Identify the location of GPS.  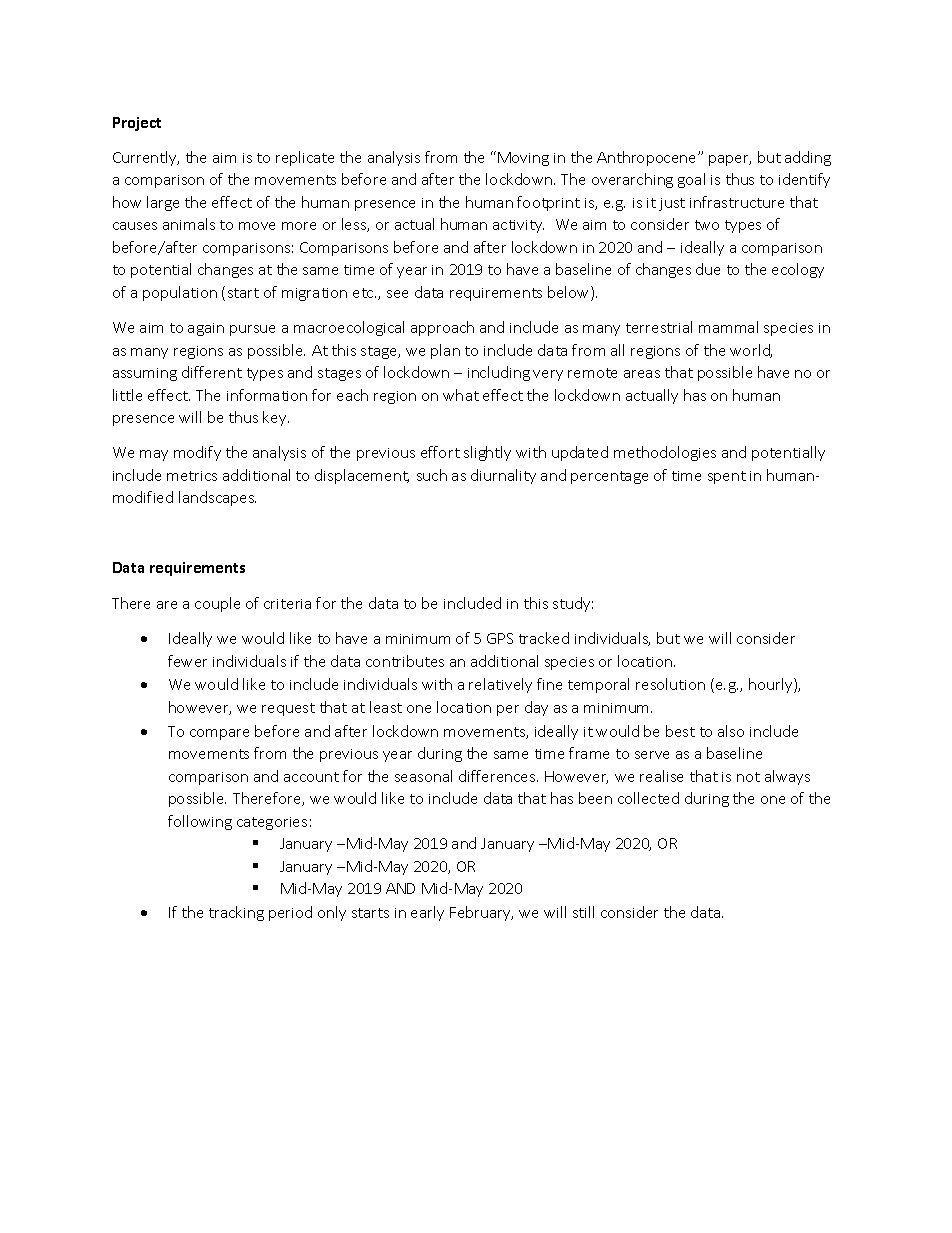
(500, 638).
